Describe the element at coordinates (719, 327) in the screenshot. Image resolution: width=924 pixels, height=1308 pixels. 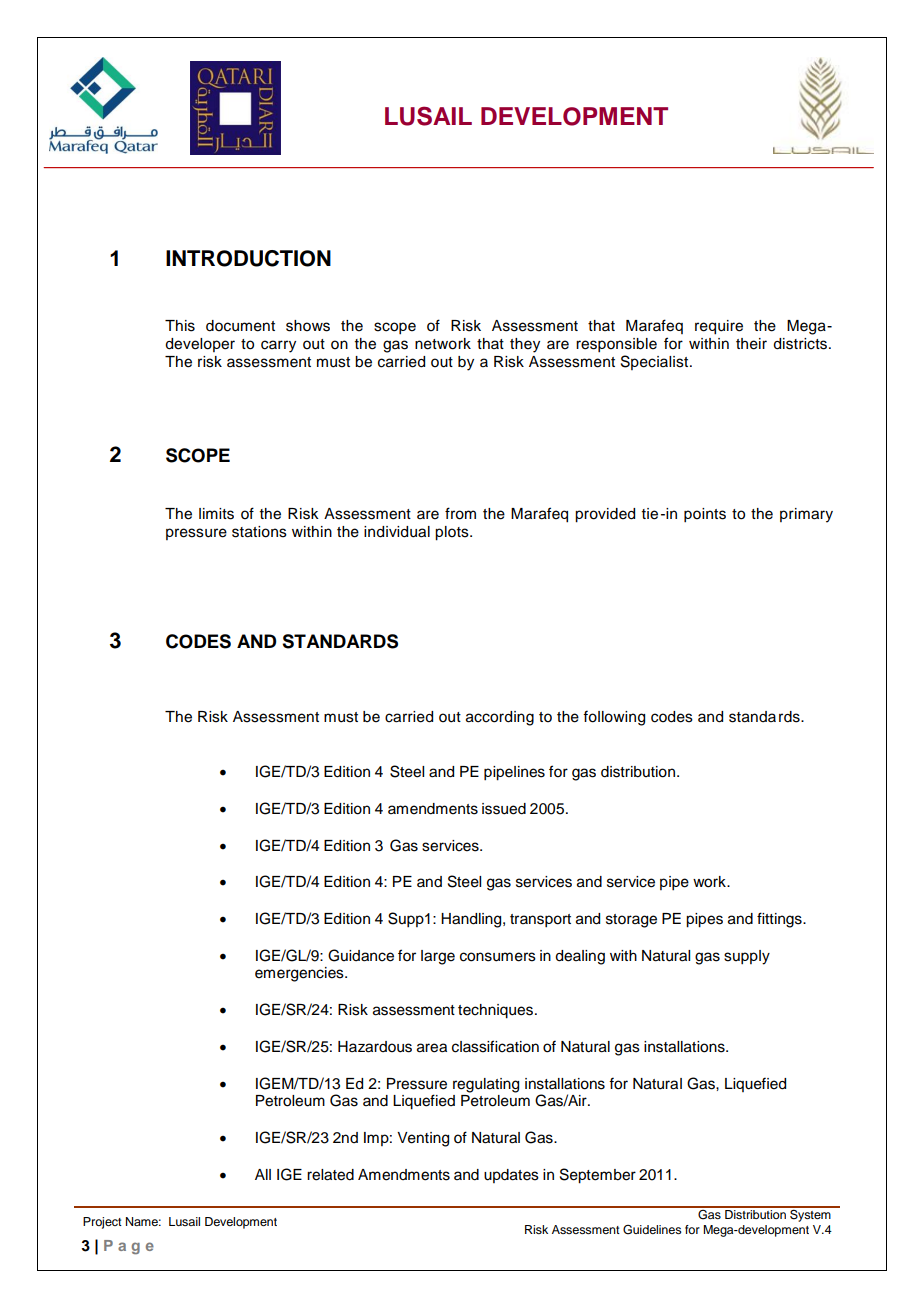
I see `require` at that location.
